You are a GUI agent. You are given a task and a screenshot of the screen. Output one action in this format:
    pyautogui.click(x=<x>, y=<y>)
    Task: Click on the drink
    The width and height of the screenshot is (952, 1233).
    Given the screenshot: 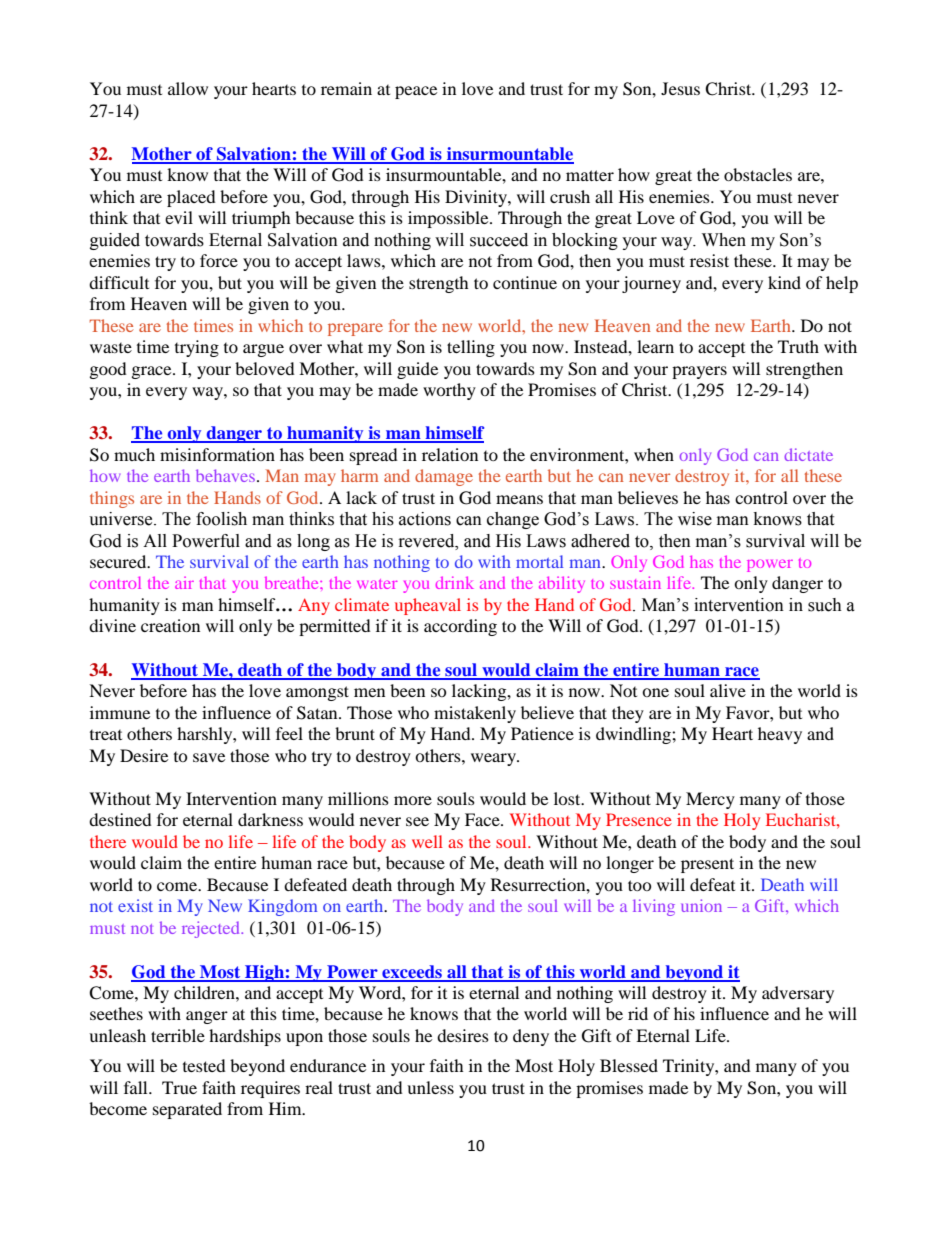 What is the action you would take?
    pyautogui.click(x=455, y=582)
